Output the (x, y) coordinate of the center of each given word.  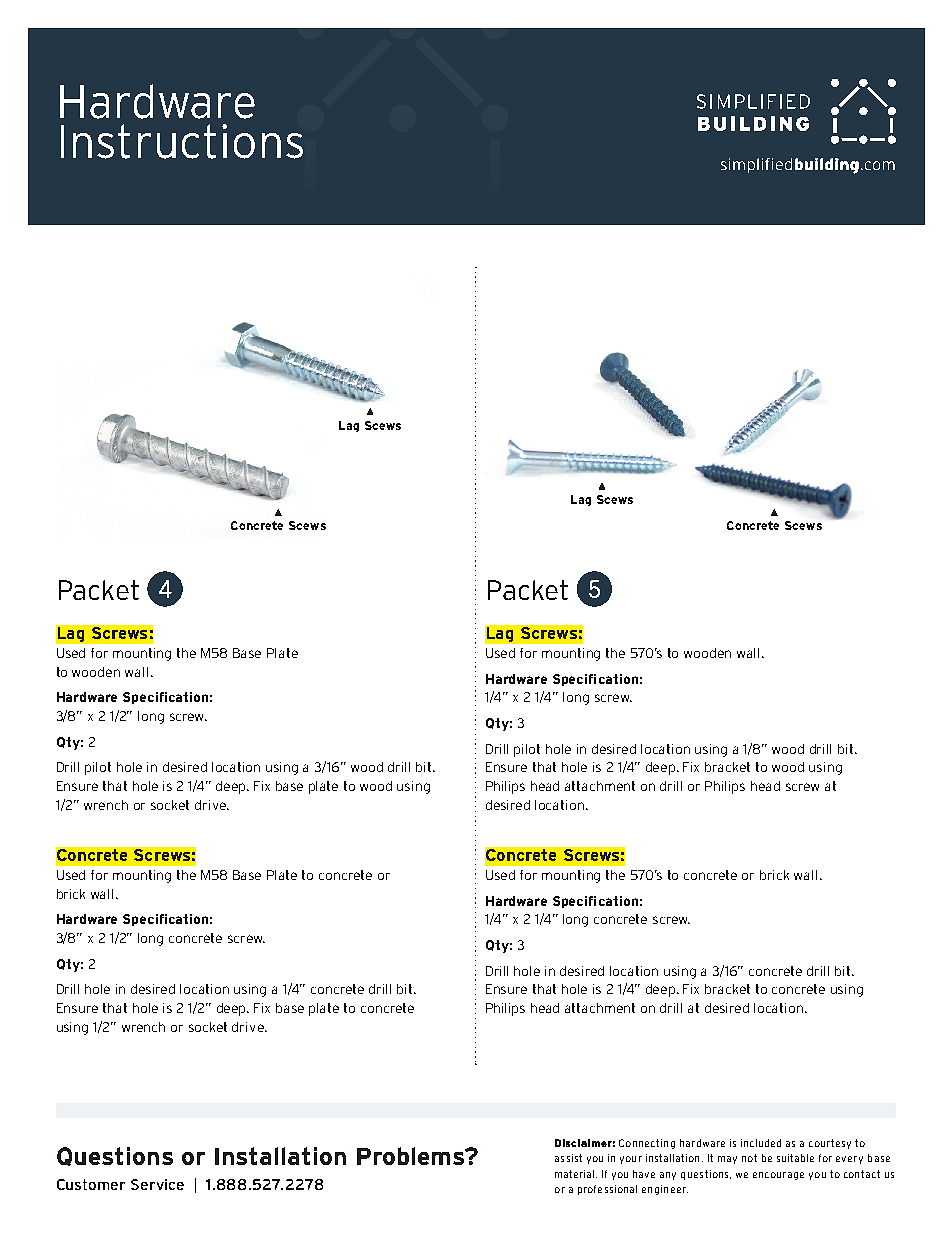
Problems (412, 1156)
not (749, 1158)
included (761, 1143)
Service (157, 1184)
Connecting (647, 1144)
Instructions (182, 141)
